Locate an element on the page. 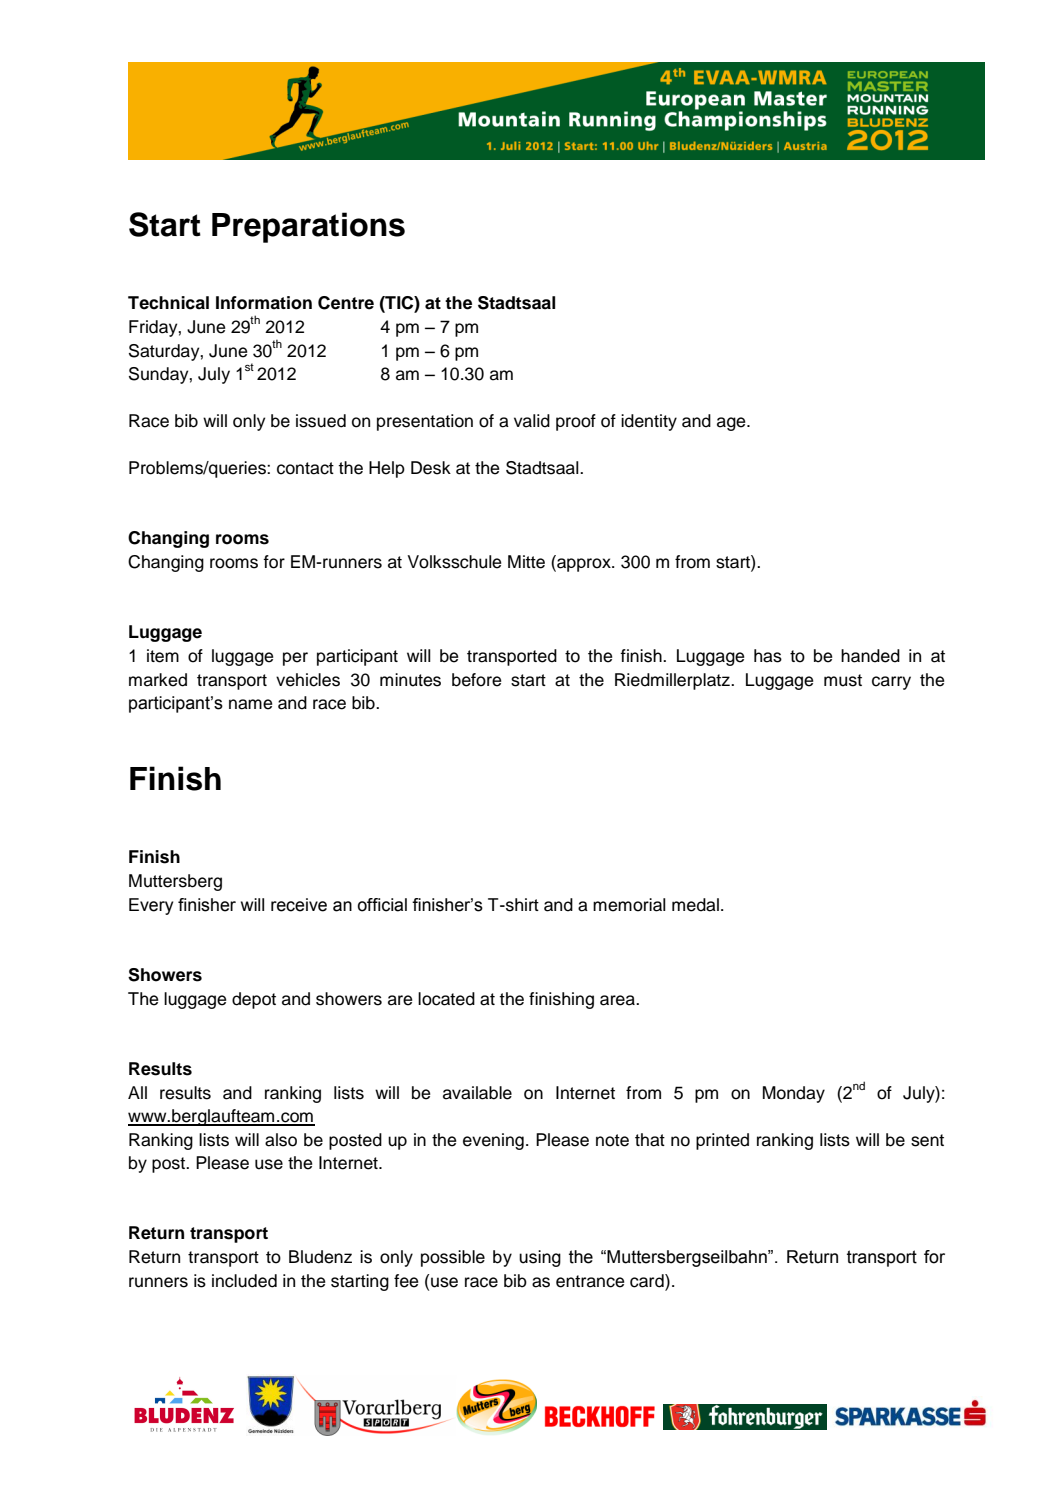  Centre is located at coordinates (346, 303).
